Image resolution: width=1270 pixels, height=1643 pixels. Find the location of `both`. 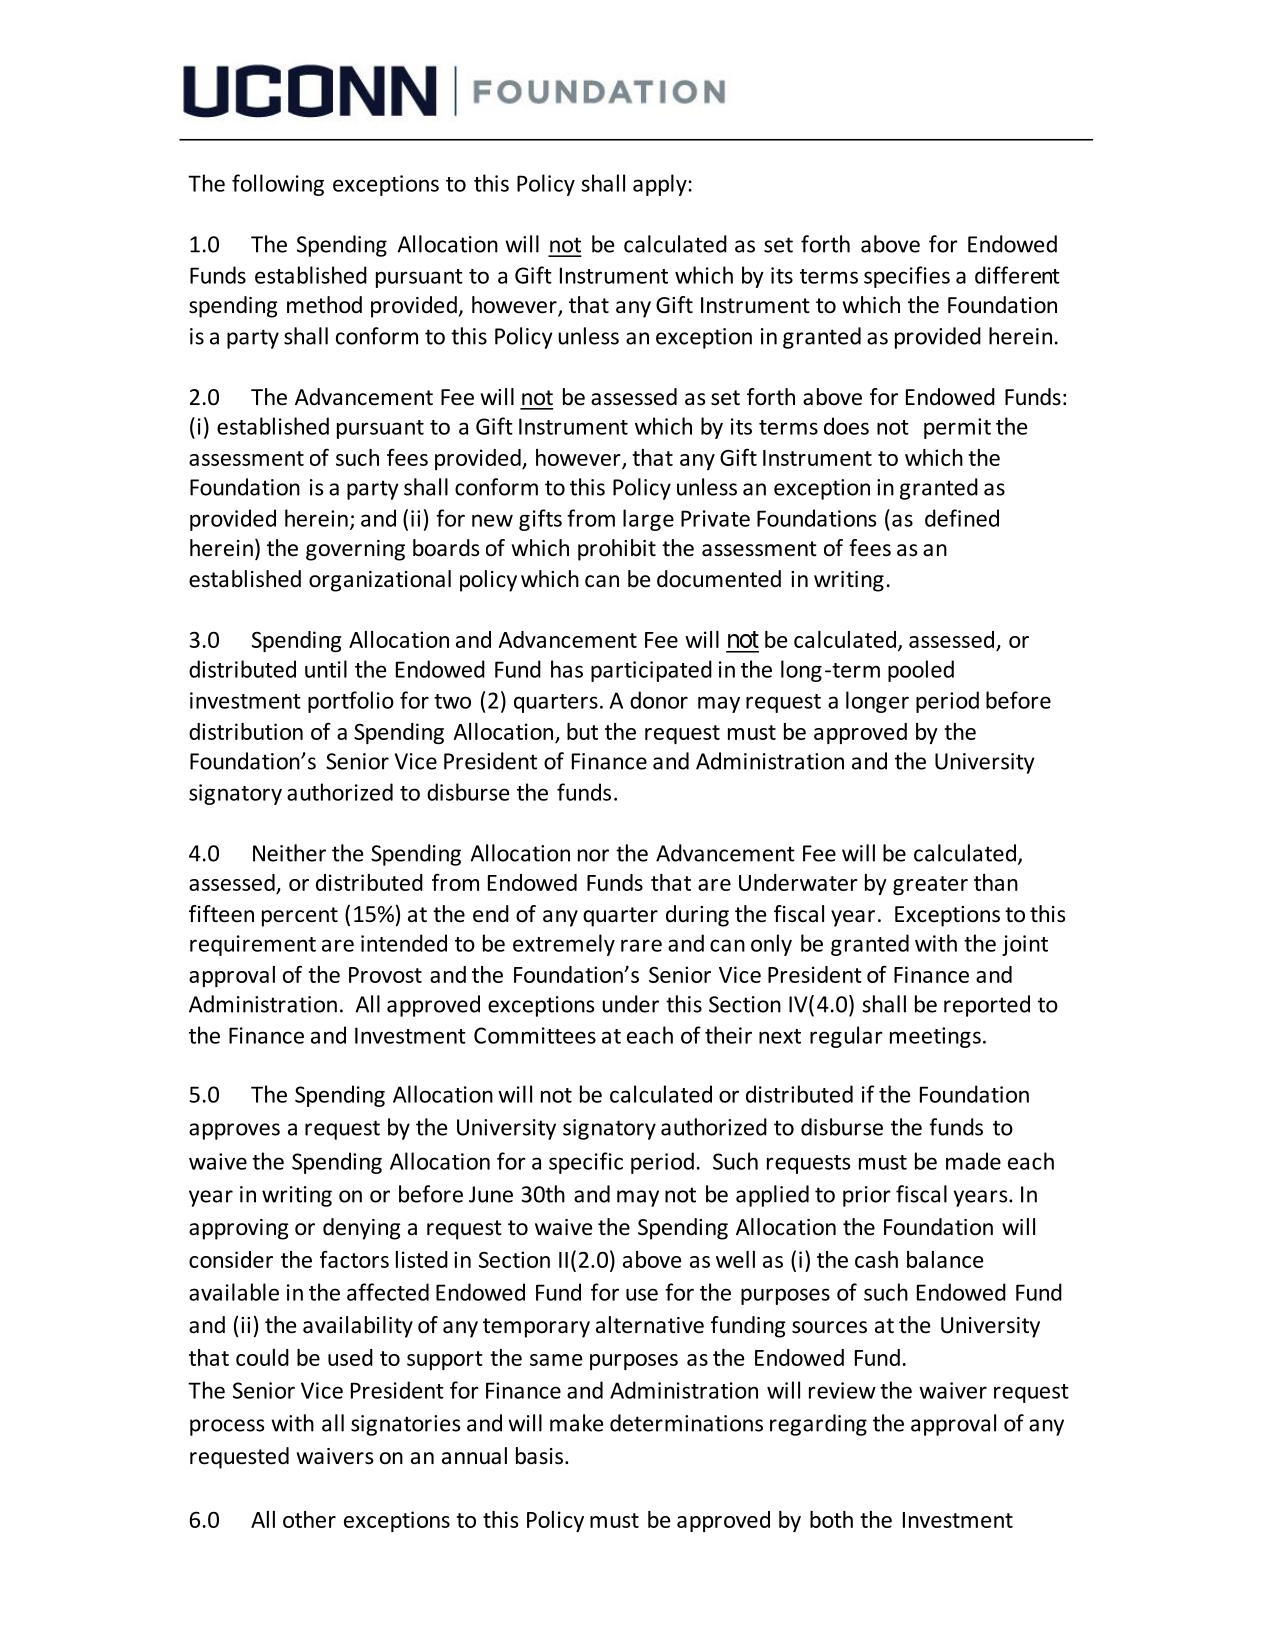

both is located at coordinates (831, 1519).
